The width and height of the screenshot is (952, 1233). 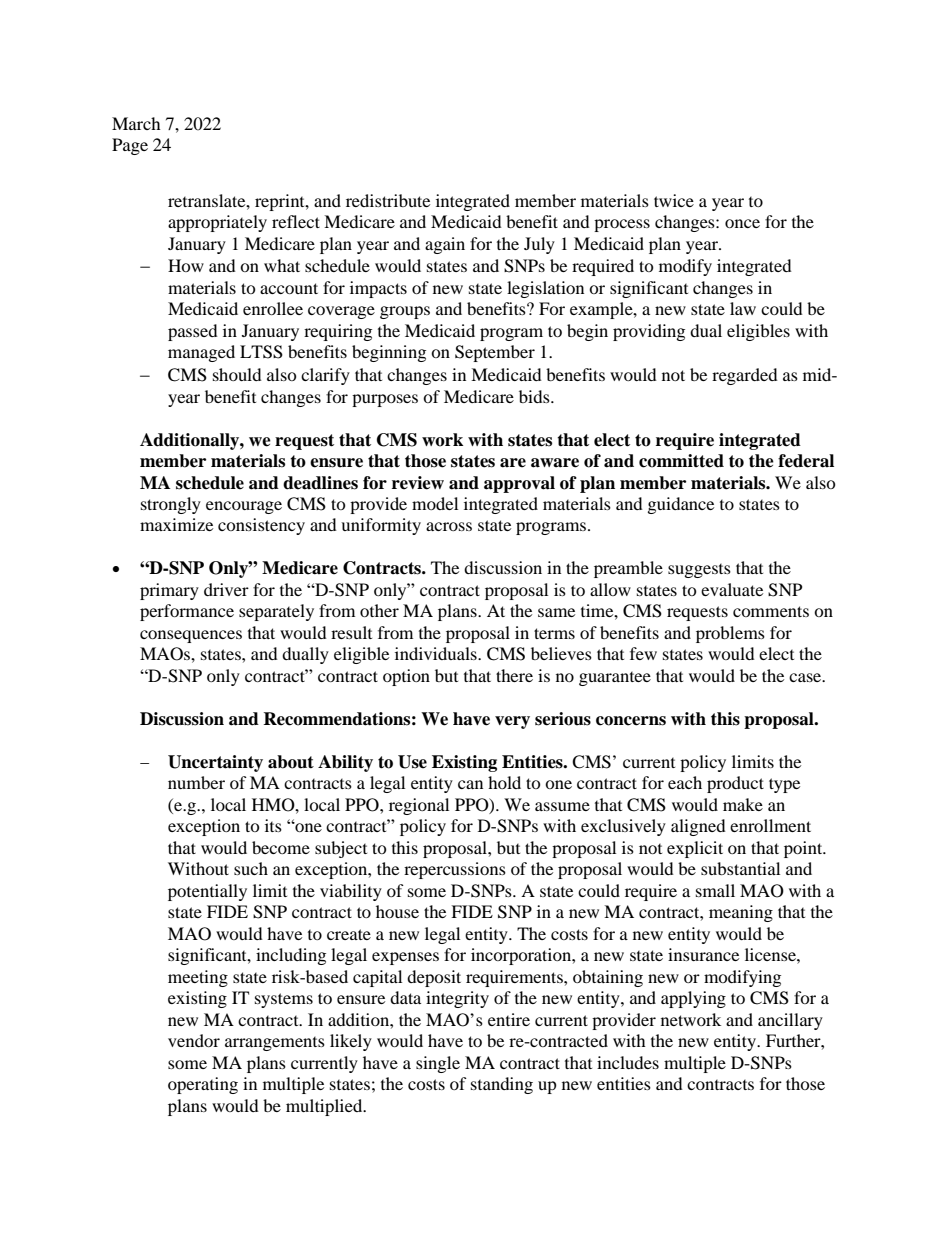 I want to click on repercussions, so click(x=455, y=870).
